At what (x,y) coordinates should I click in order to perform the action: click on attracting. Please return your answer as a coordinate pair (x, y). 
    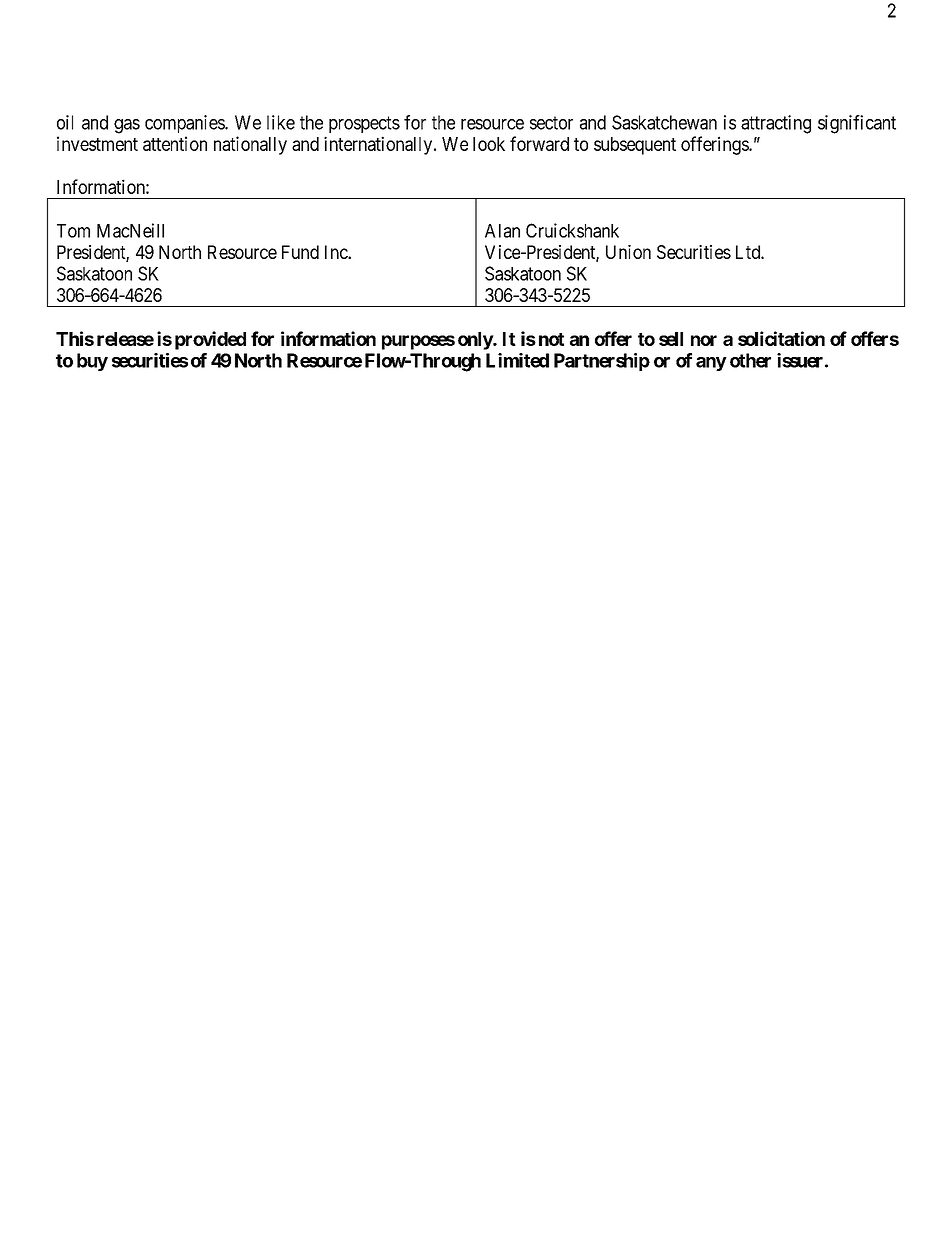
    Looking at the image, I should click on (776, 124).
